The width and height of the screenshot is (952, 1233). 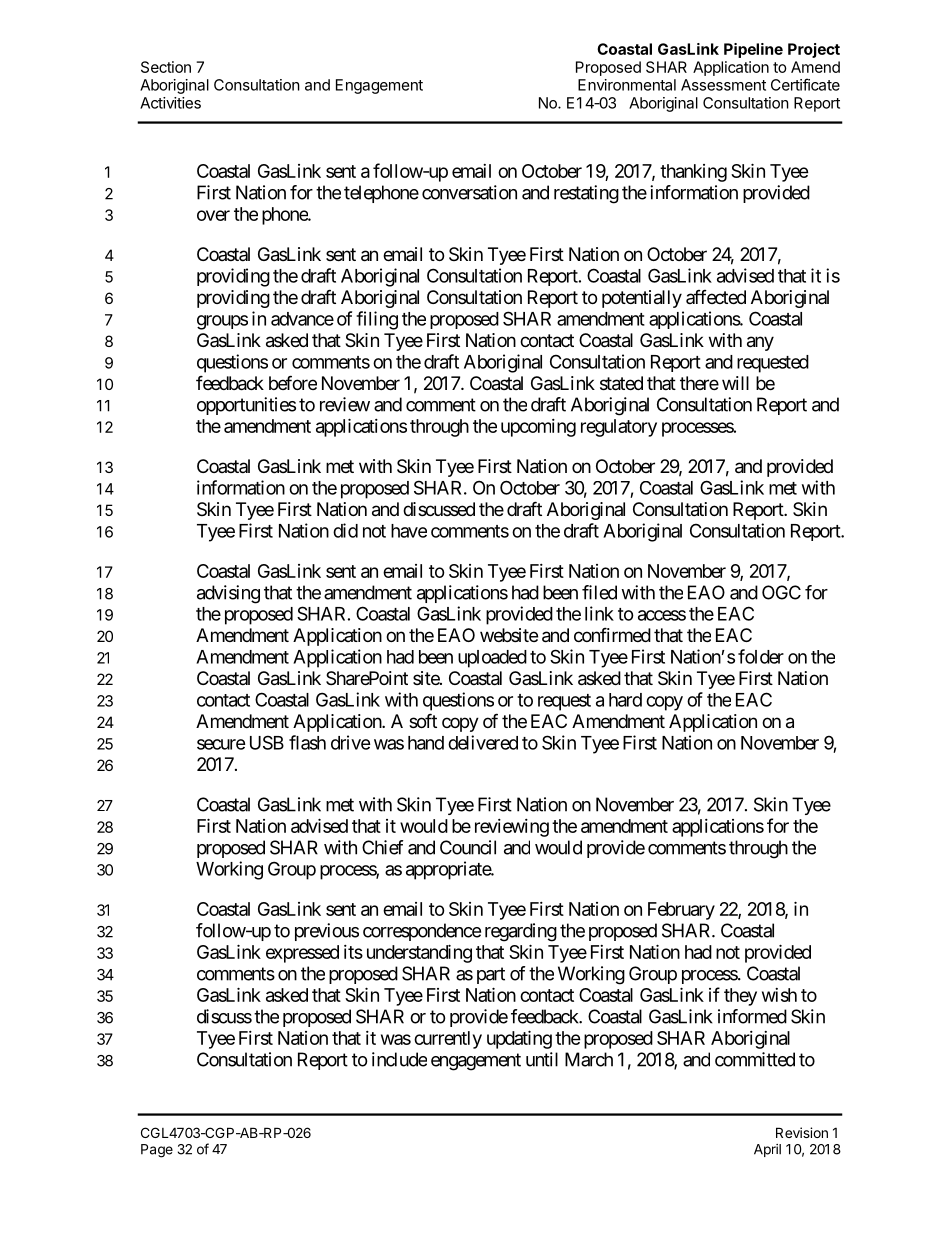 What do you see at coordinates (157, 1151) in the screenshot?
I see `Page` at bounding box center [157, 1151].
